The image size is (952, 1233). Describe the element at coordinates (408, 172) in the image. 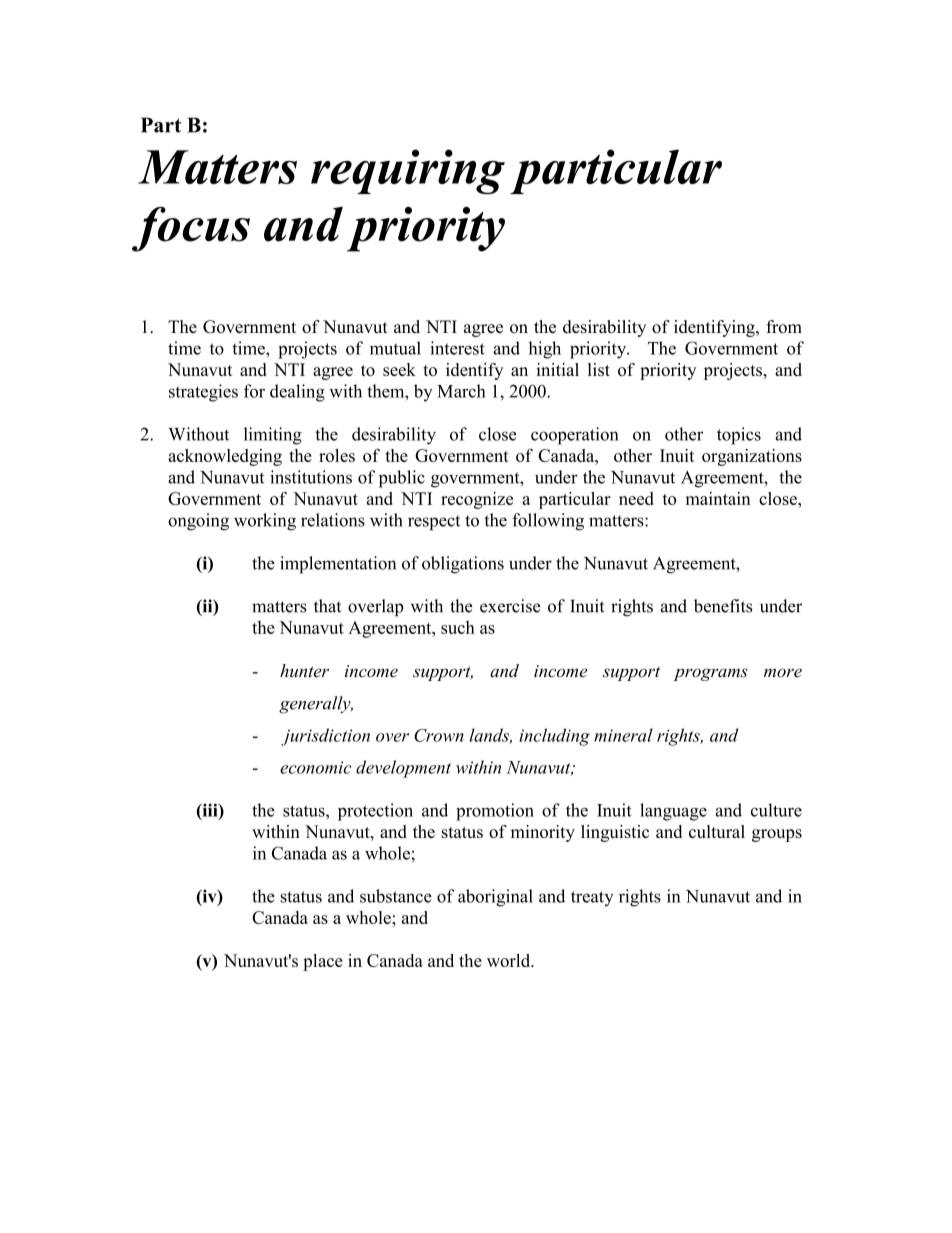

I see `requiring` at that location.
